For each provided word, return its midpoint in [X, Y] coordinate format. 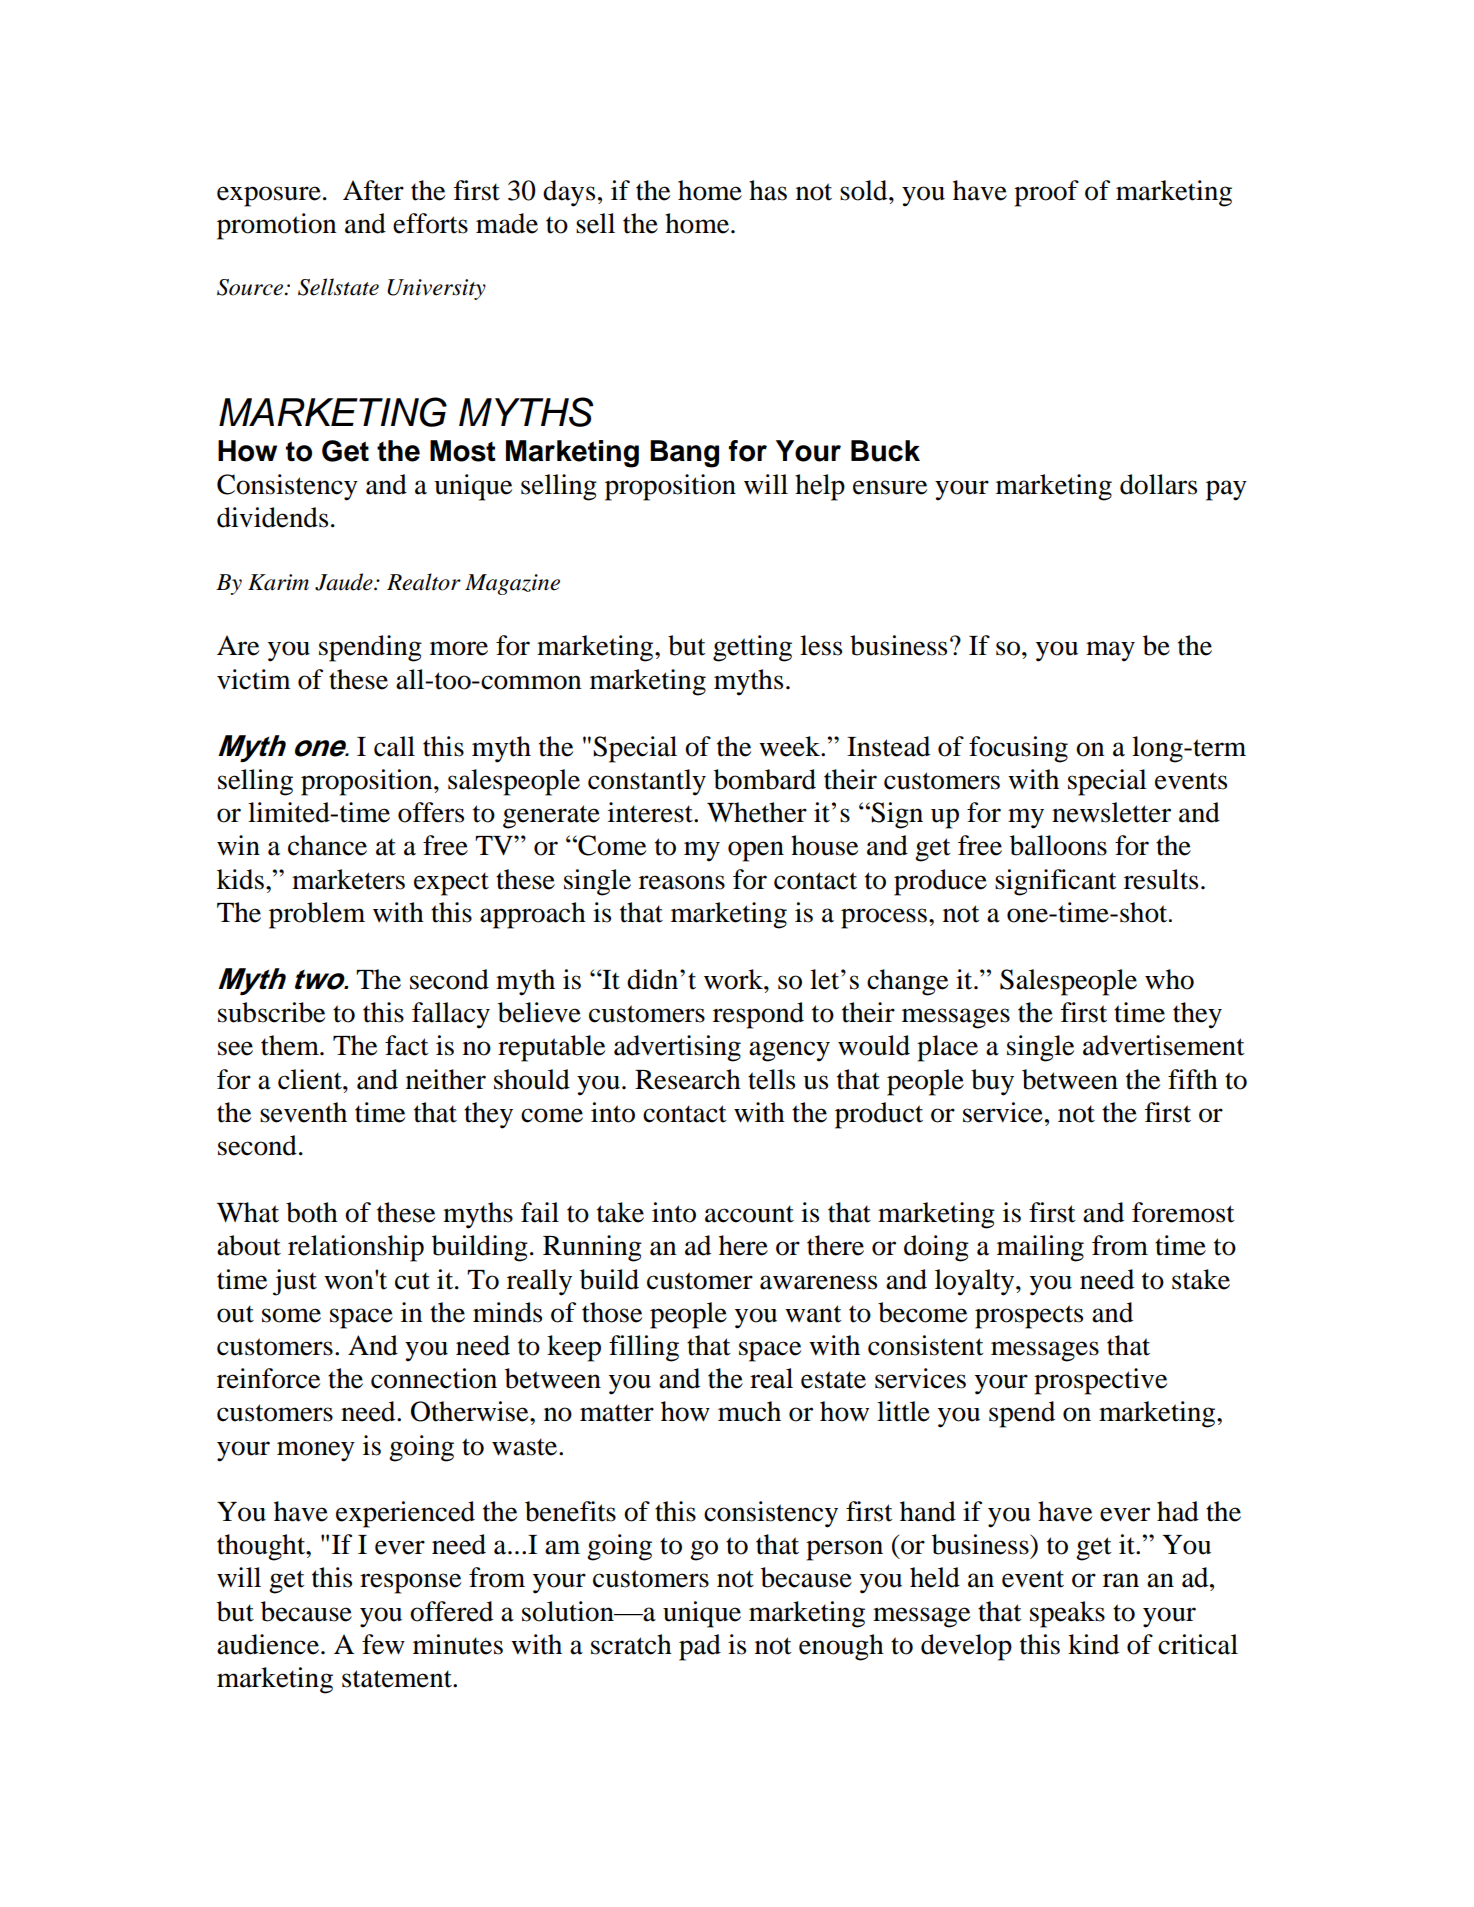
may [1110, 651]
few [383, 1644]
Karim [278, 582]
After [373, 190]
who [1169, 979]
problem [317, 915]
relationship [356, 1248]
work [734, 979]
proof [1046, 193]
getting [752, 648]
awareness [818, 1282]
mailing [1040, 1248]
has [768, 190]
